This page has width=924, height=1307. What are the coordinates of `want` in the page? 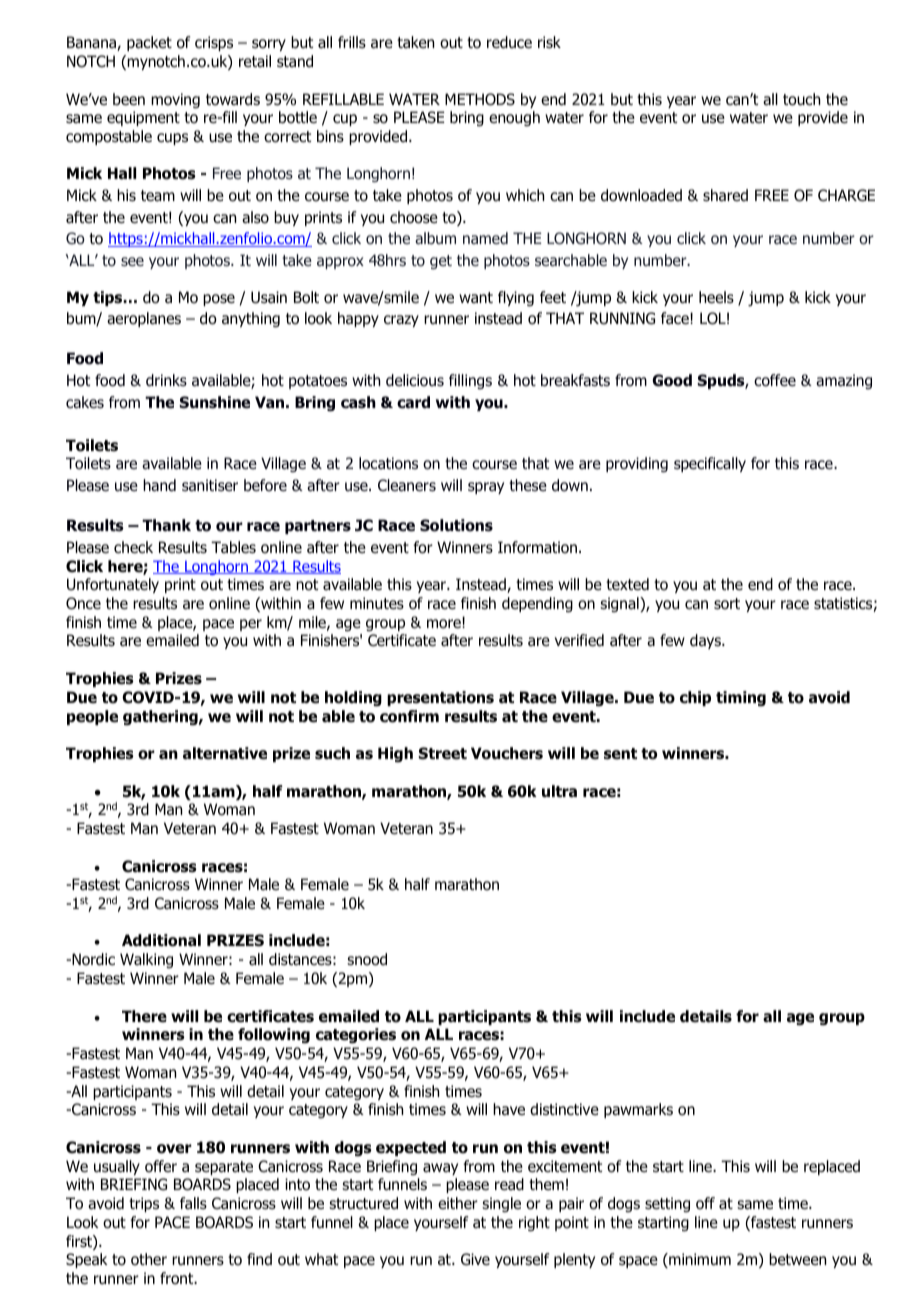 It's located at (476, 297).
